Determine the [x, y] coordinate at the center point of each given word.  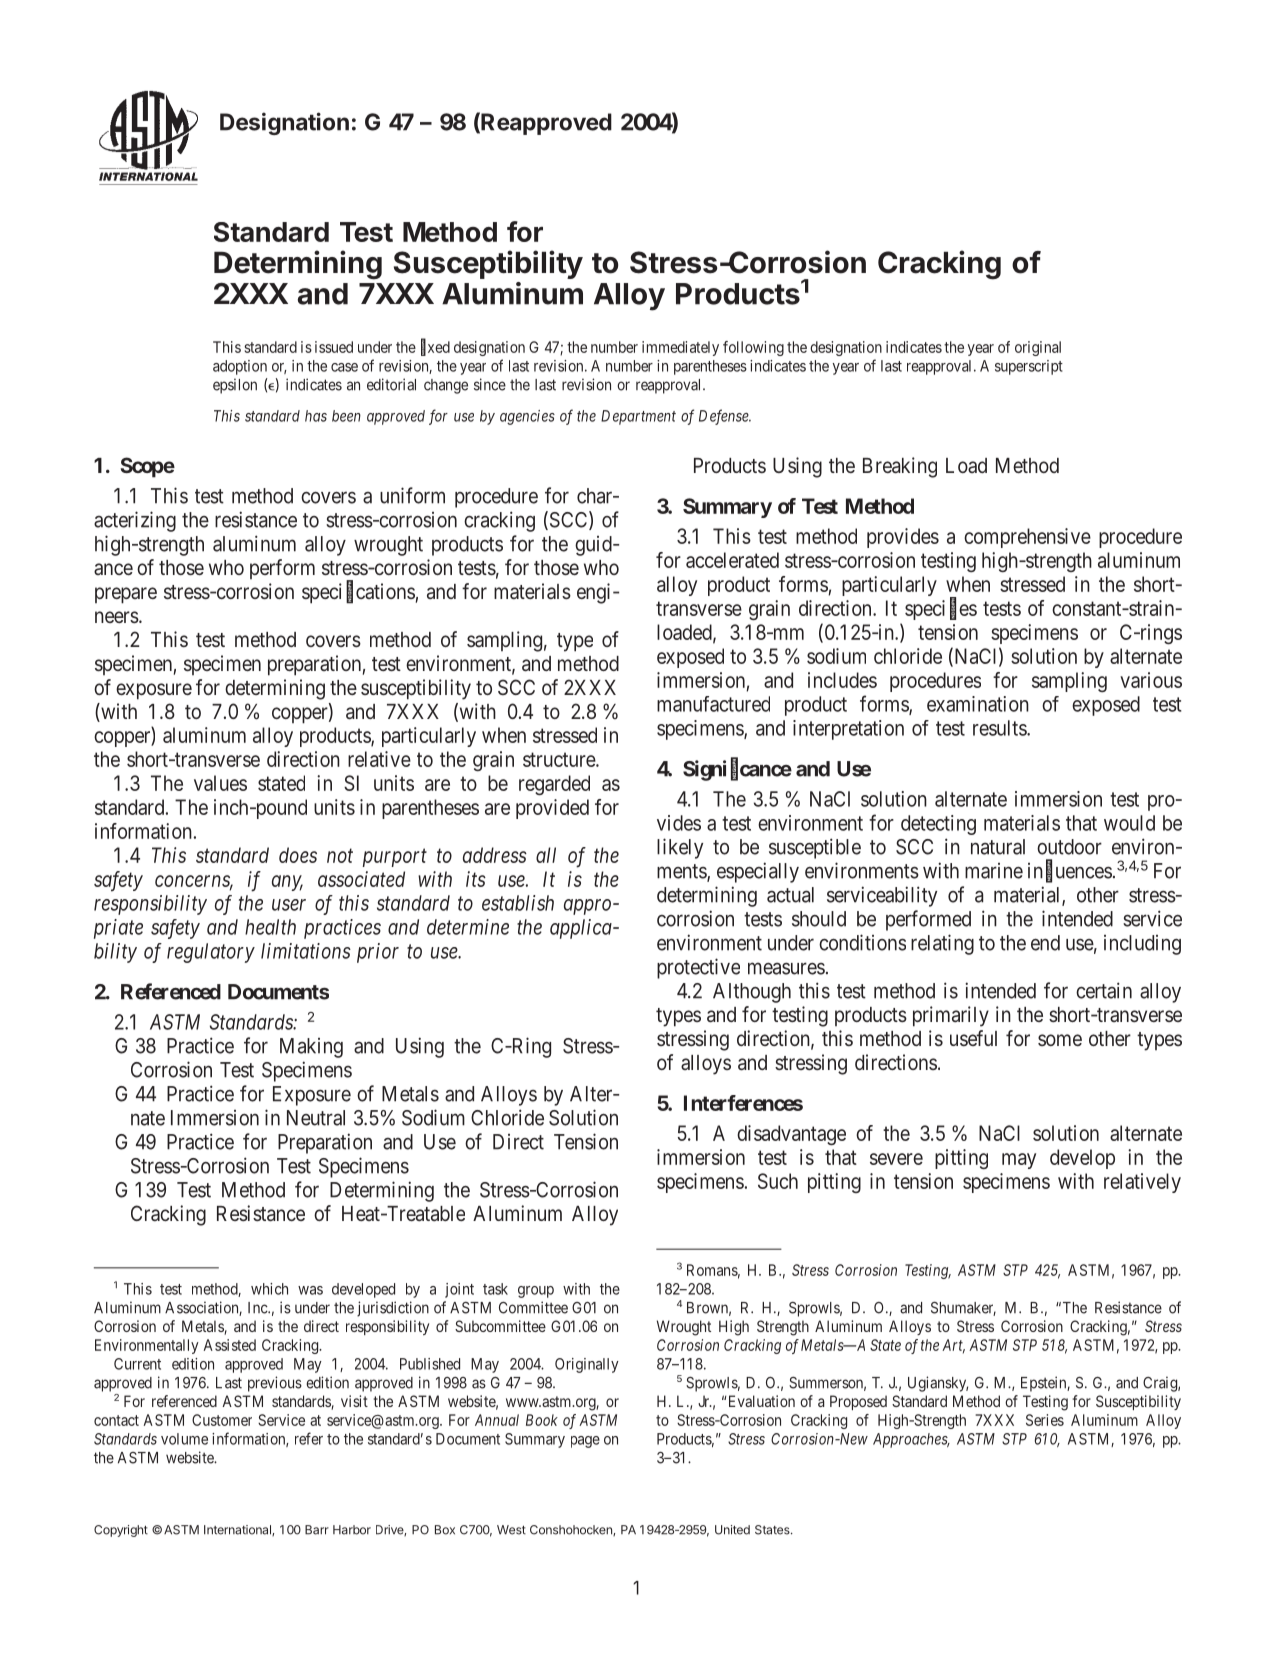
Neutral [316, 1118]
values [220, 783]
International [238, 1530]
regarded [554, 785]
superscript [1029, 367]
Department [638, 417]
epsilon [235, 386]
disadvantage [791, 1135]
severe [896, 1159]
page [585, 1442]
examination [978, 704]
